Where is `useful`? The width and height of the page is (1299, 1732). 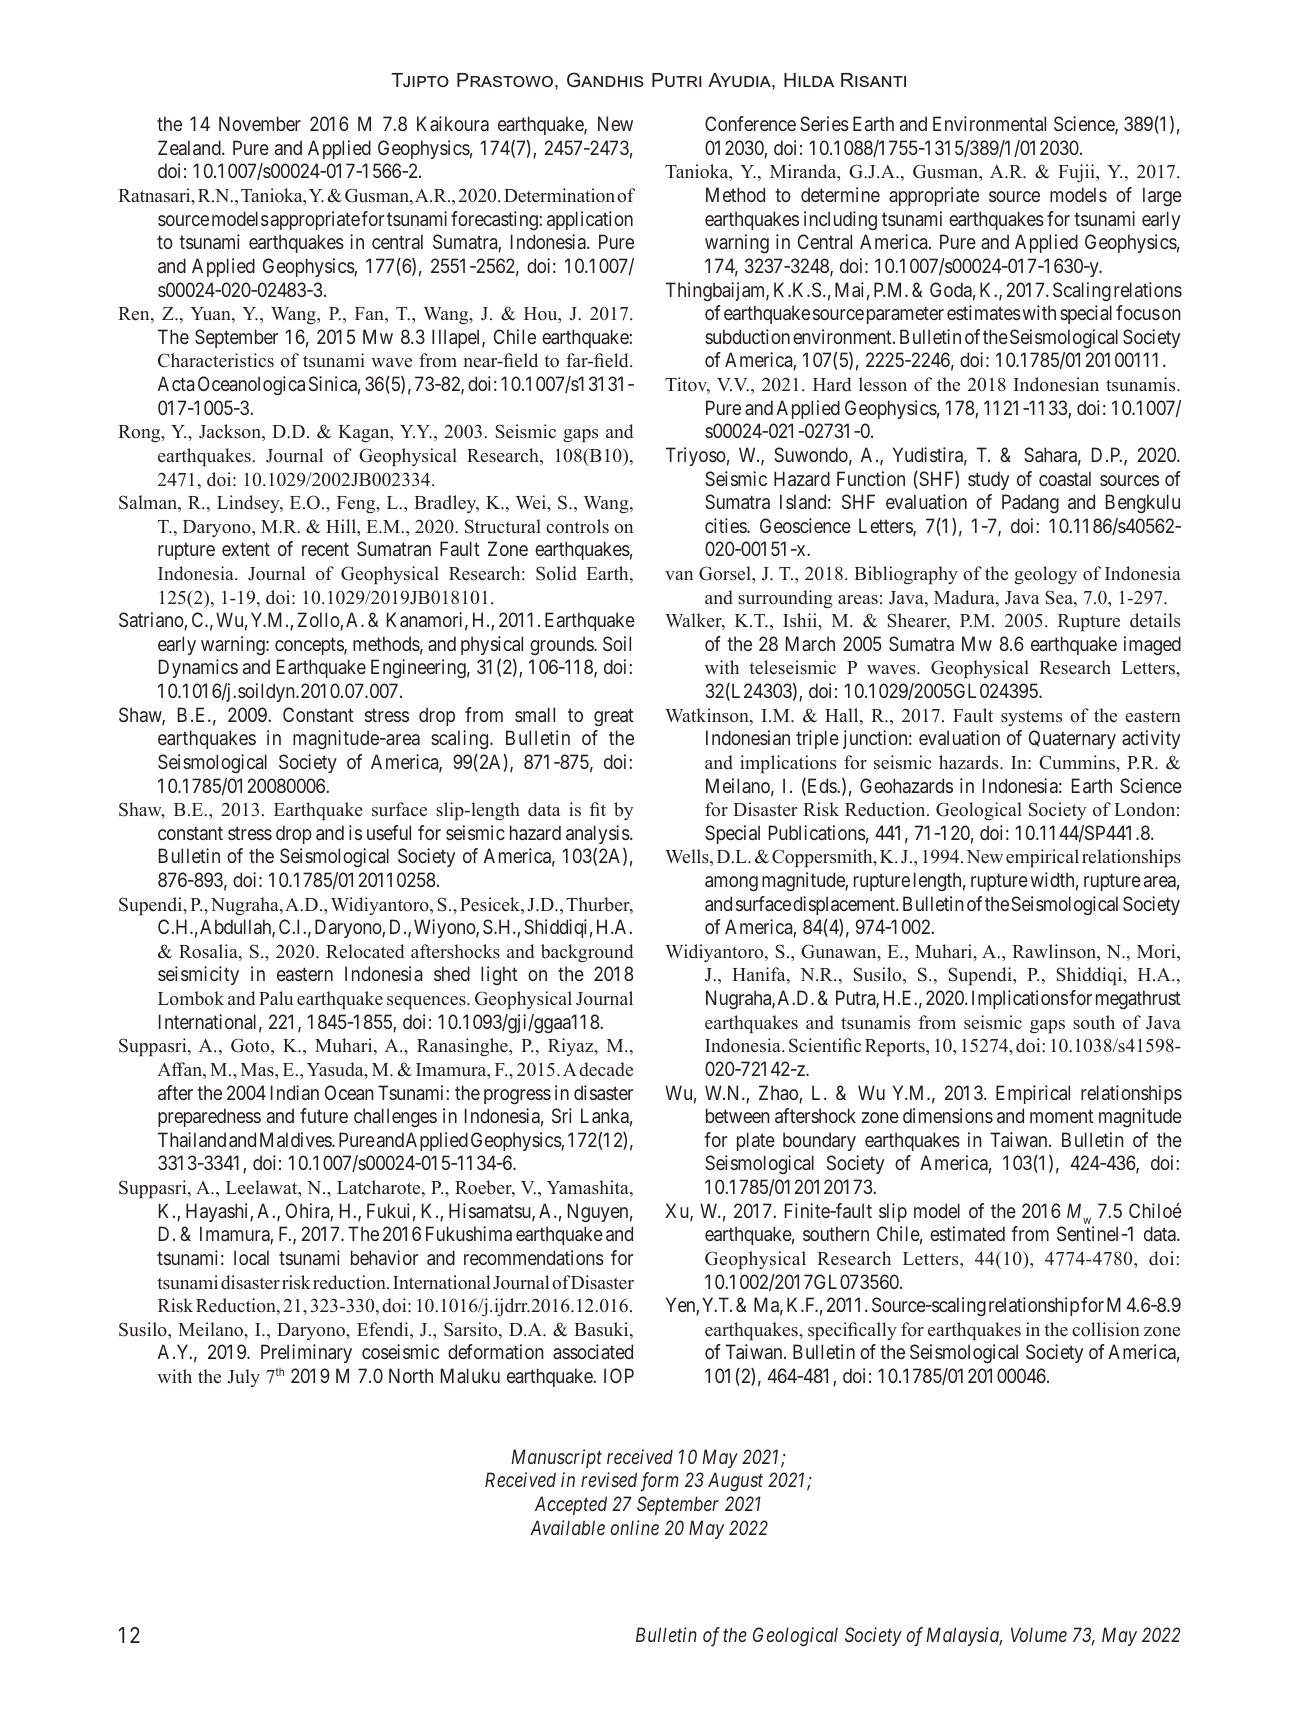
useful is located at coordinates (389, 832).
